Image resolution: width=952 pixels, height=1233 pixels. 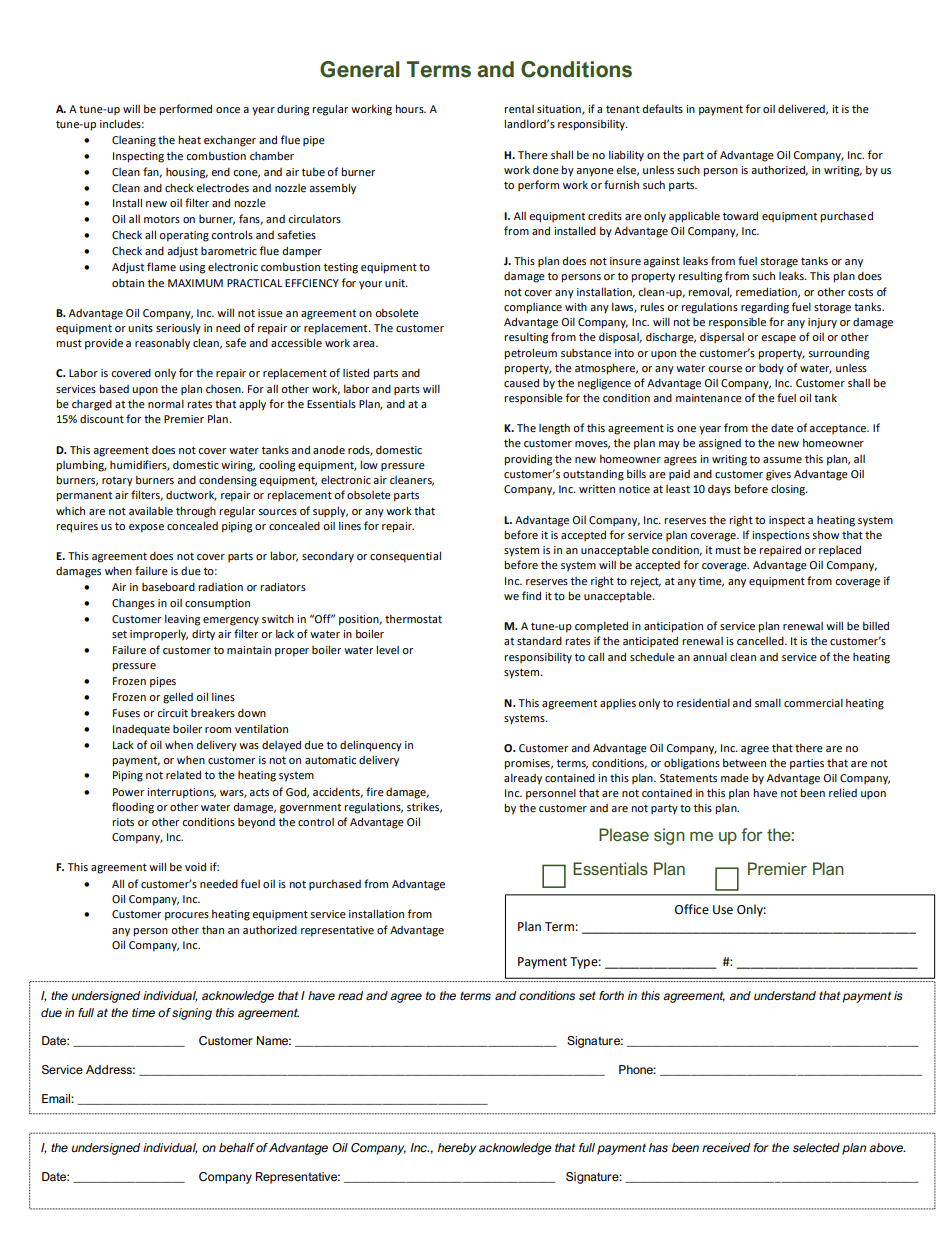 I want to click on selected, so click(x=816, y=1147).
